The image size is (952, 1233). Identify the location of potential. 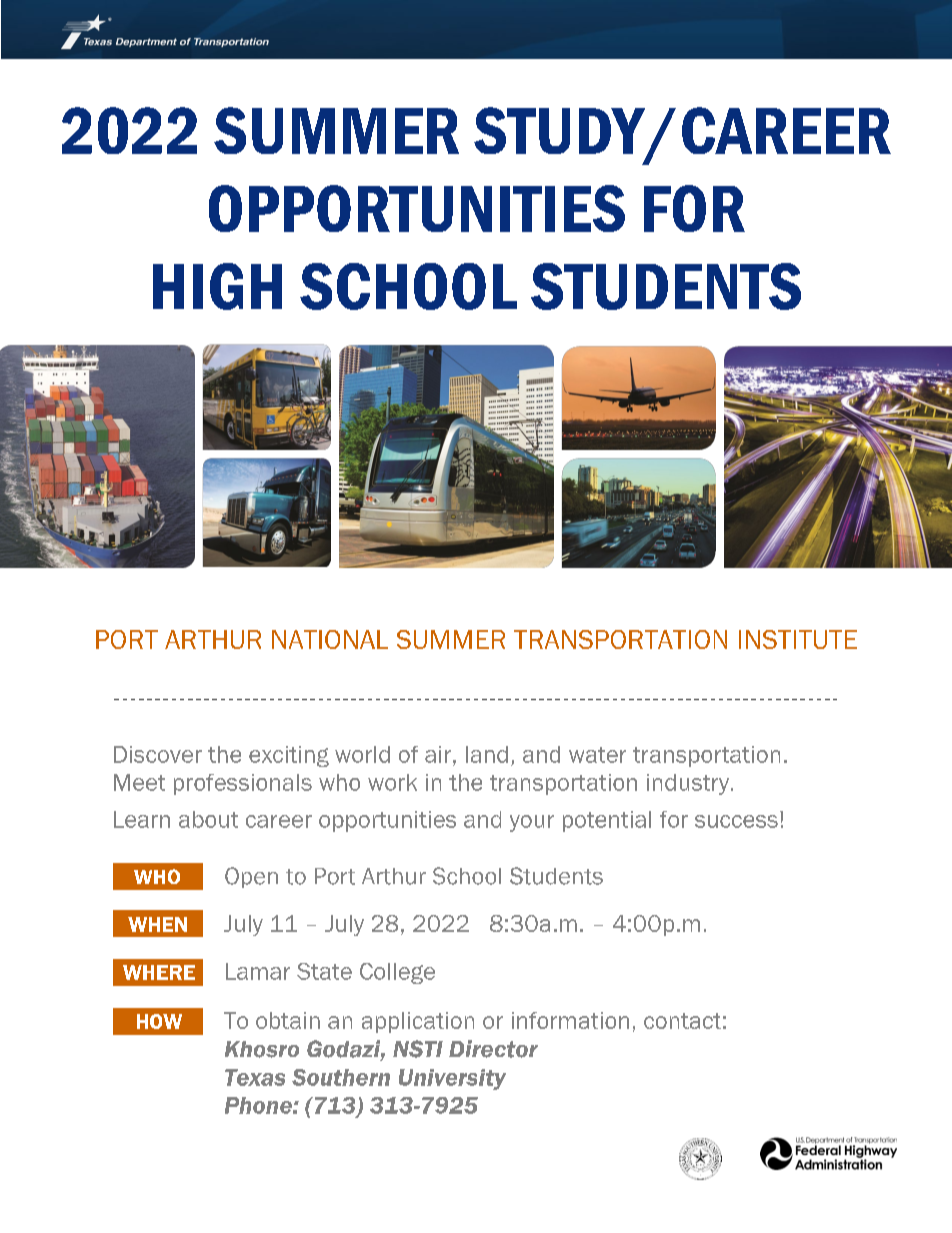
(607, 821).
